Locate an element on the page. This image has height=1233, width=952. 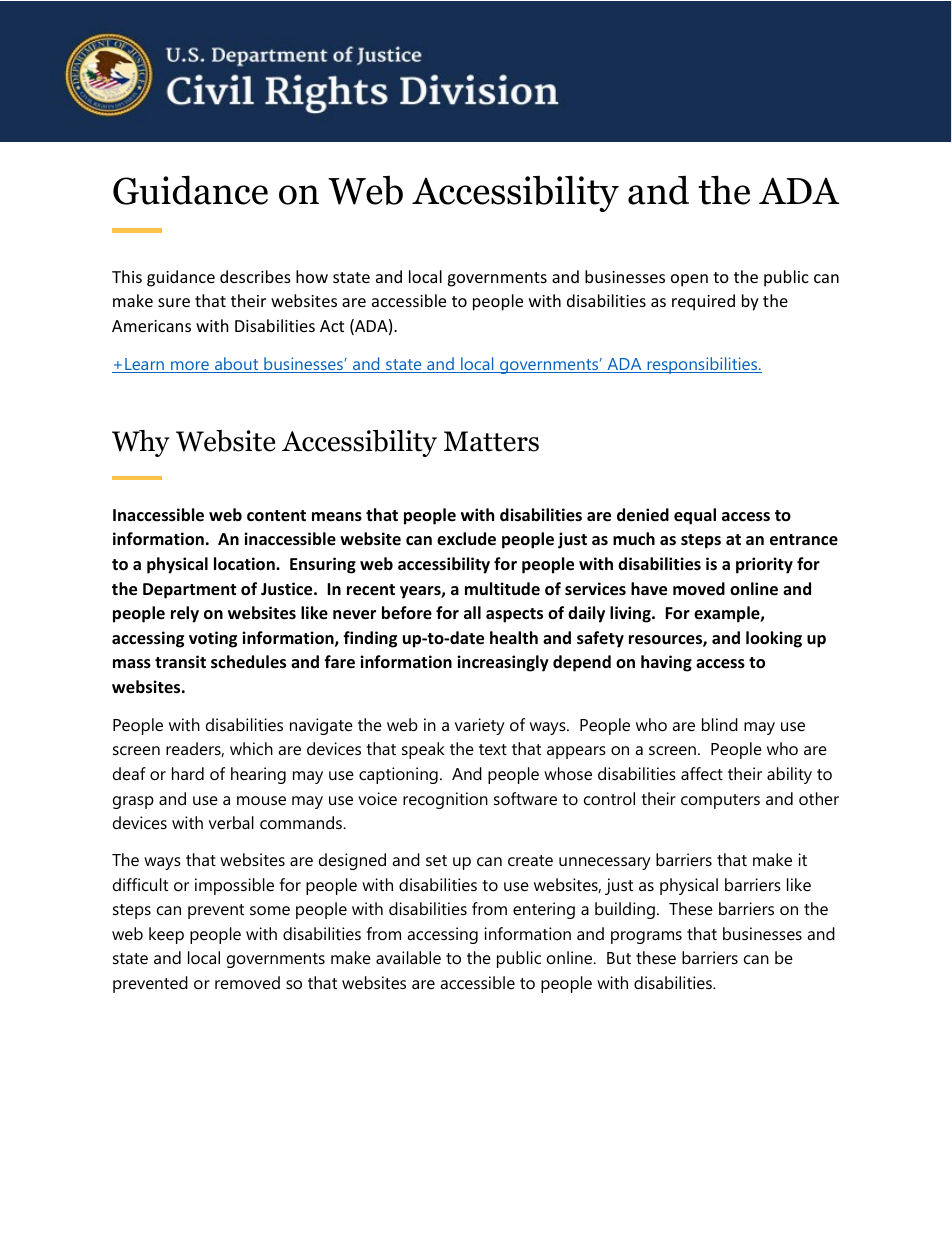
all is located at coordinates (472, 612).
